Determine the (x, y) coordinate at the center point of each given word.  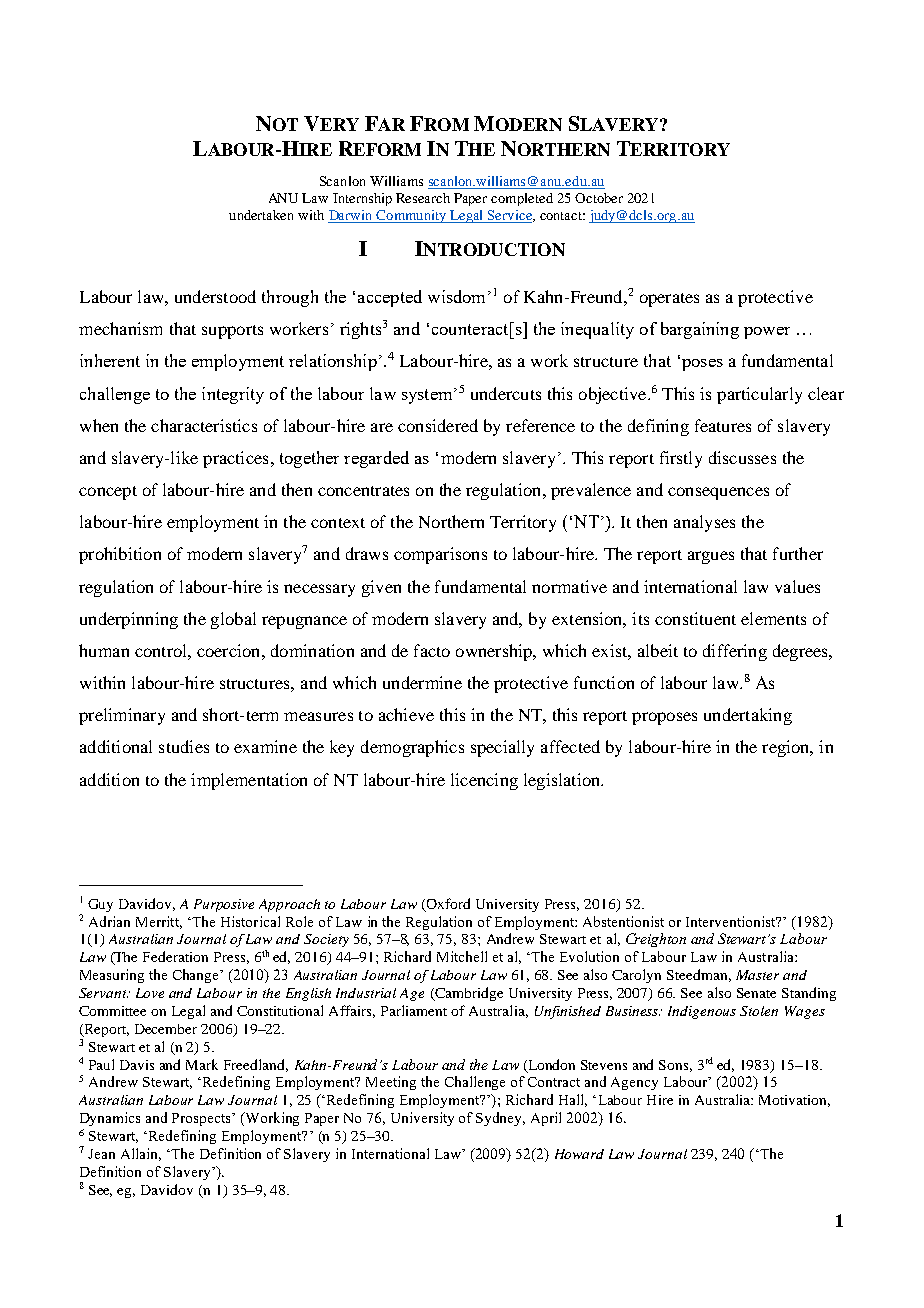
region (787, 748)
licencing (484, 781)
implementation (249, 781)
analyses (704, 523)
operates (669, 300)
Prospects (203, 1119)
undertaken (261, 215)
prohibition (120, 555)
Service (510, 216)
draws (367, 553)
